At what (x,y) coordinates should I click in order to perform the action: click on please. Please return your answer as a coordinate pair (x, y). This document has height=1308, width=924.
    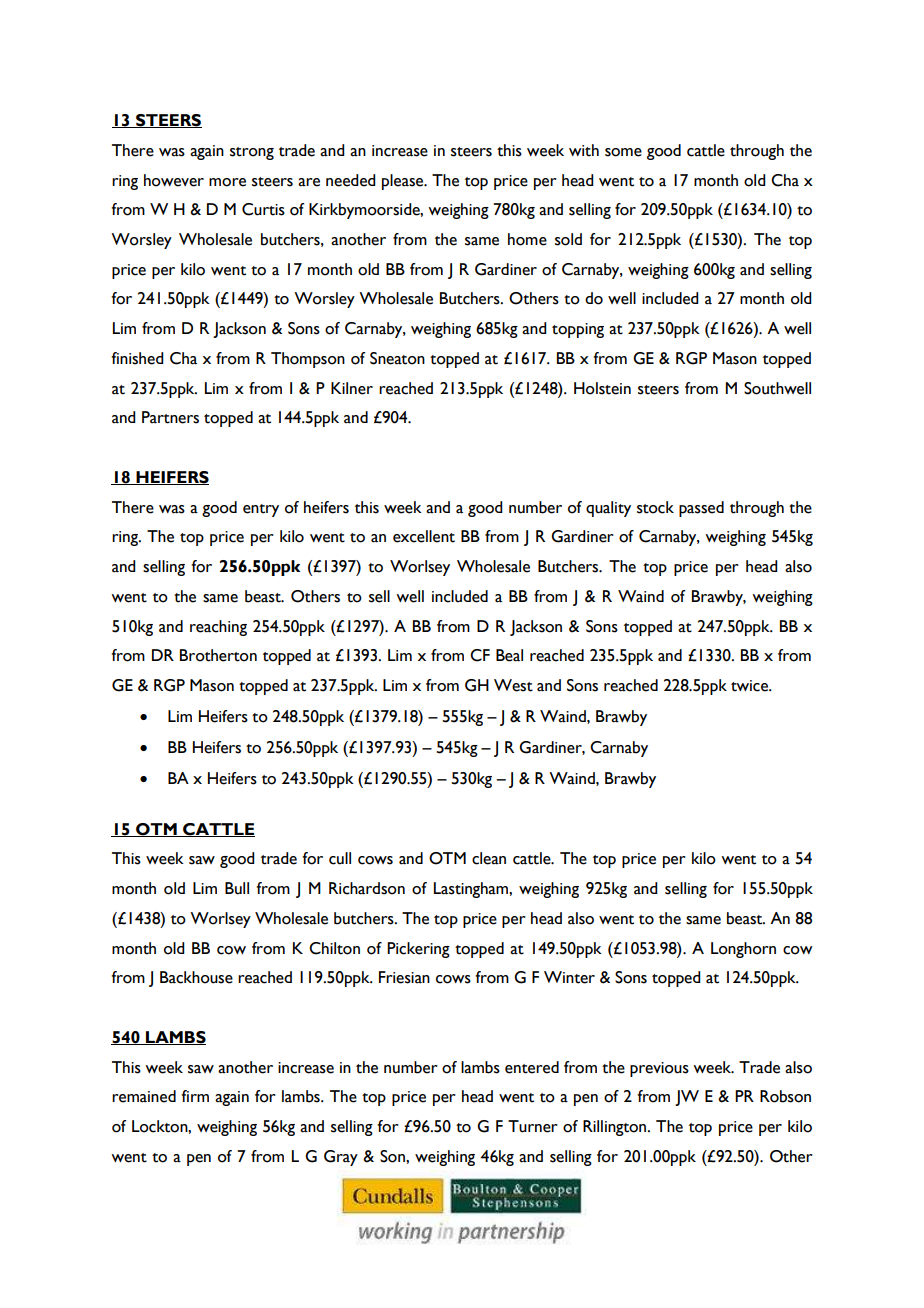
    Looking at the image, I should click on (404, 182).
